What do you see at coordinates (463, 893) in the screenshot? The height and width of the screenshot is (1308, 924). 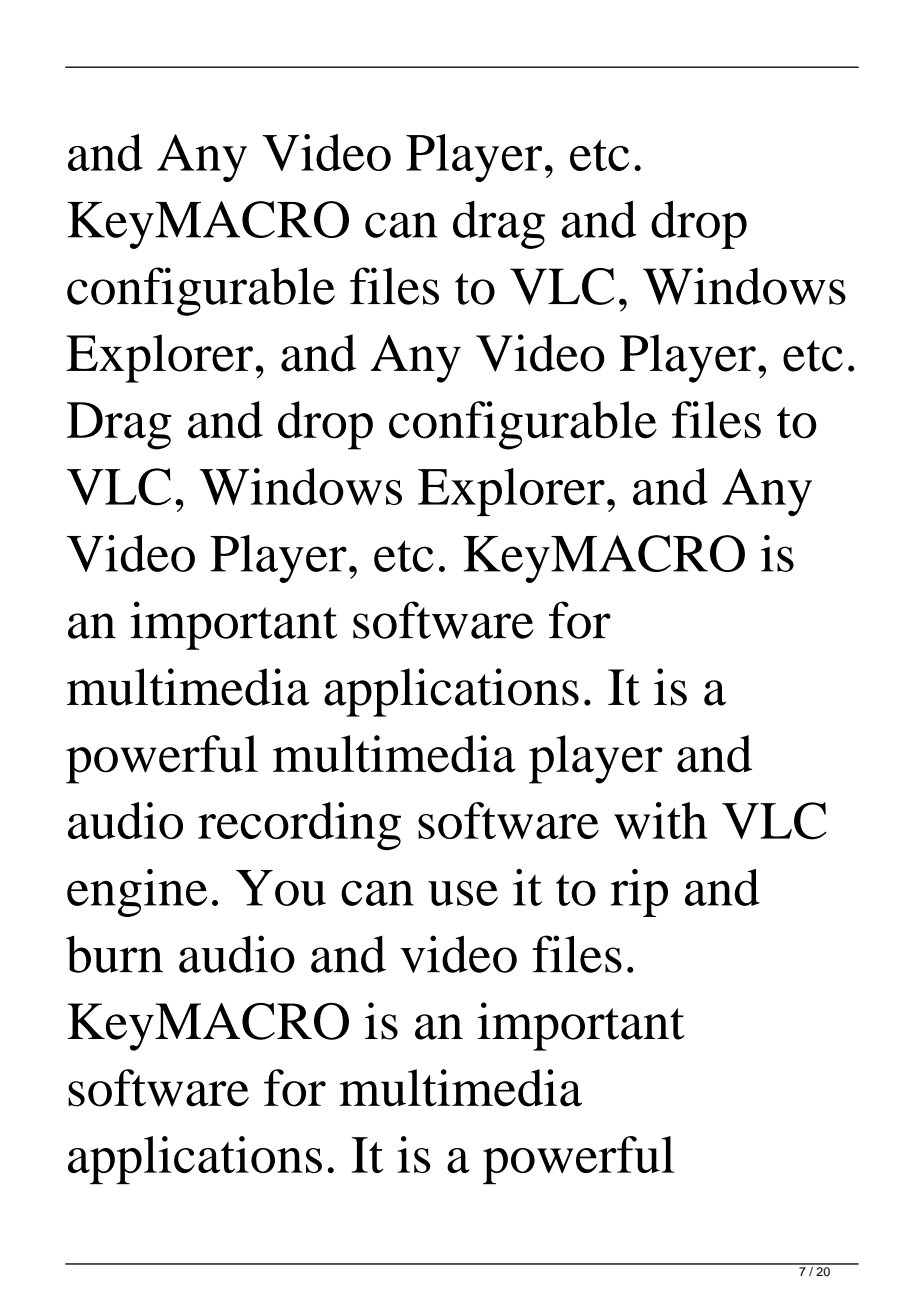 I see `use` at bounding box center [463, 893].
